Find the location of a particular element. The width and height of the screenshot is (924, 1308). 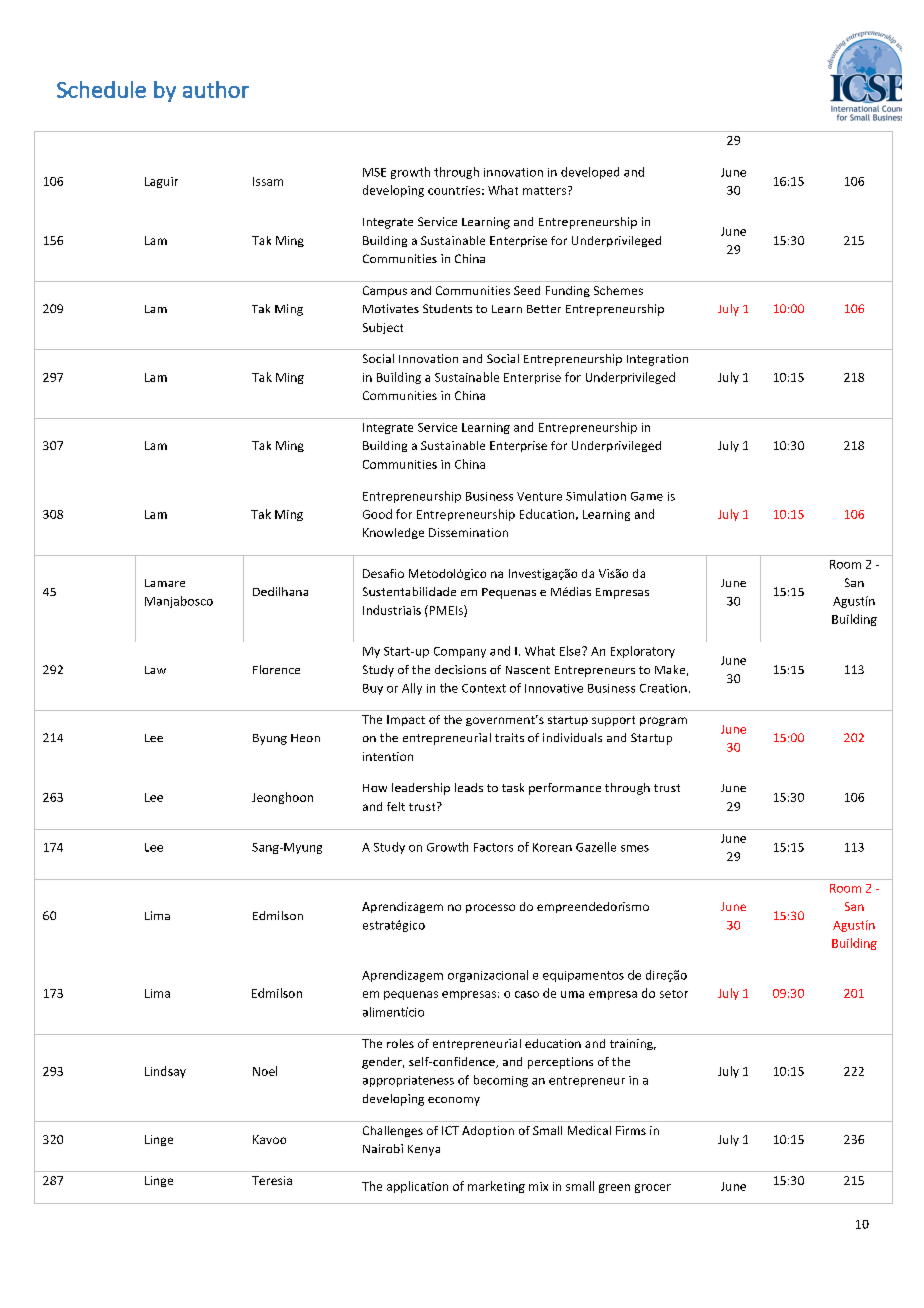

Nairobi is located at coordinates (383, 1148).
